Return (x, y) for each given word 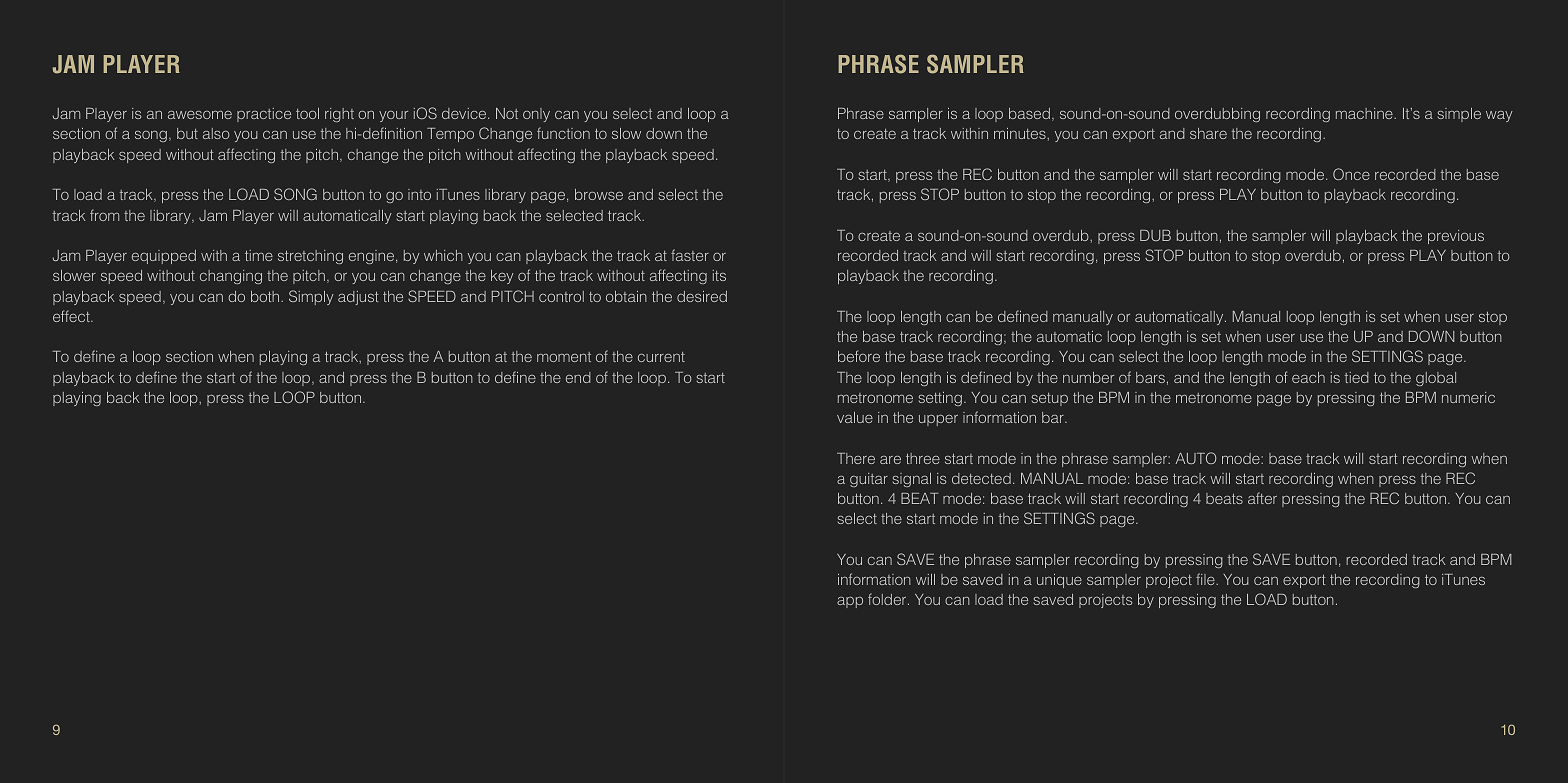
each (1308, 377)
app (850, 602)
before (859, 356)
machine (1365, 113)
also (216, 133)
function (563, 133)
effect (72, 316)
